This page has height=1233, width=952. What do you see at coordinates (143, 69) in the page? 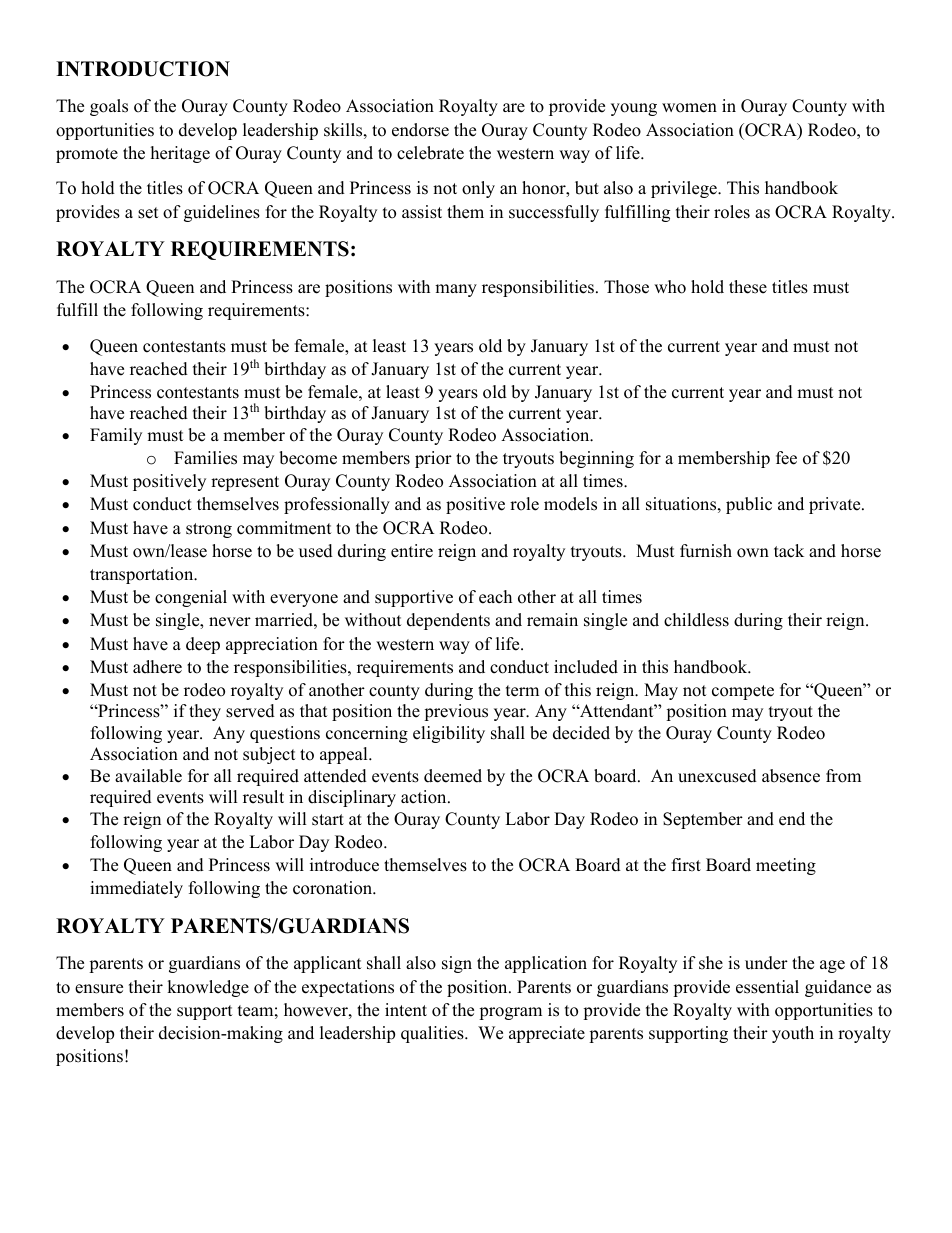
I see `INTRODUCTION` at bounding box center [143, 69].
